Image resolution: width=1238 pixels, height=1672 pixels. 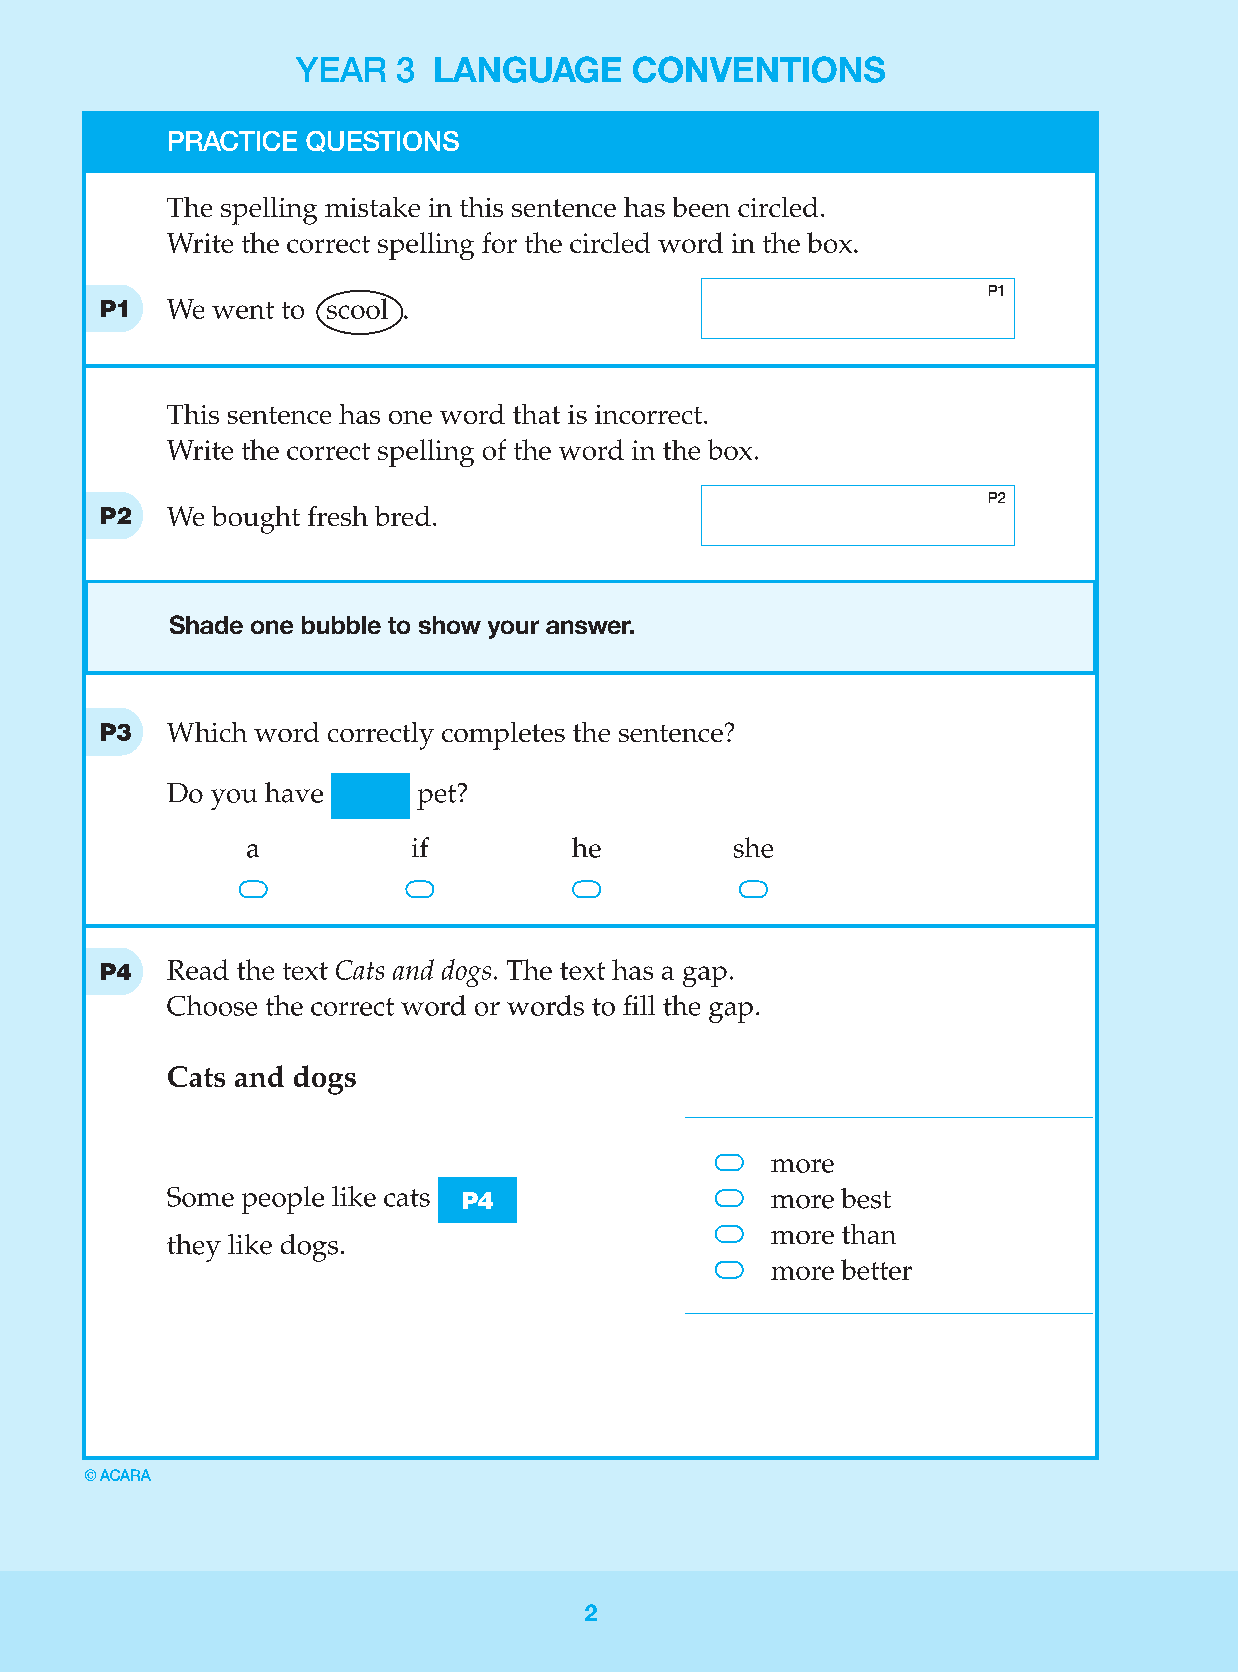 I want to click on bought, so click(x=256, y=520).
